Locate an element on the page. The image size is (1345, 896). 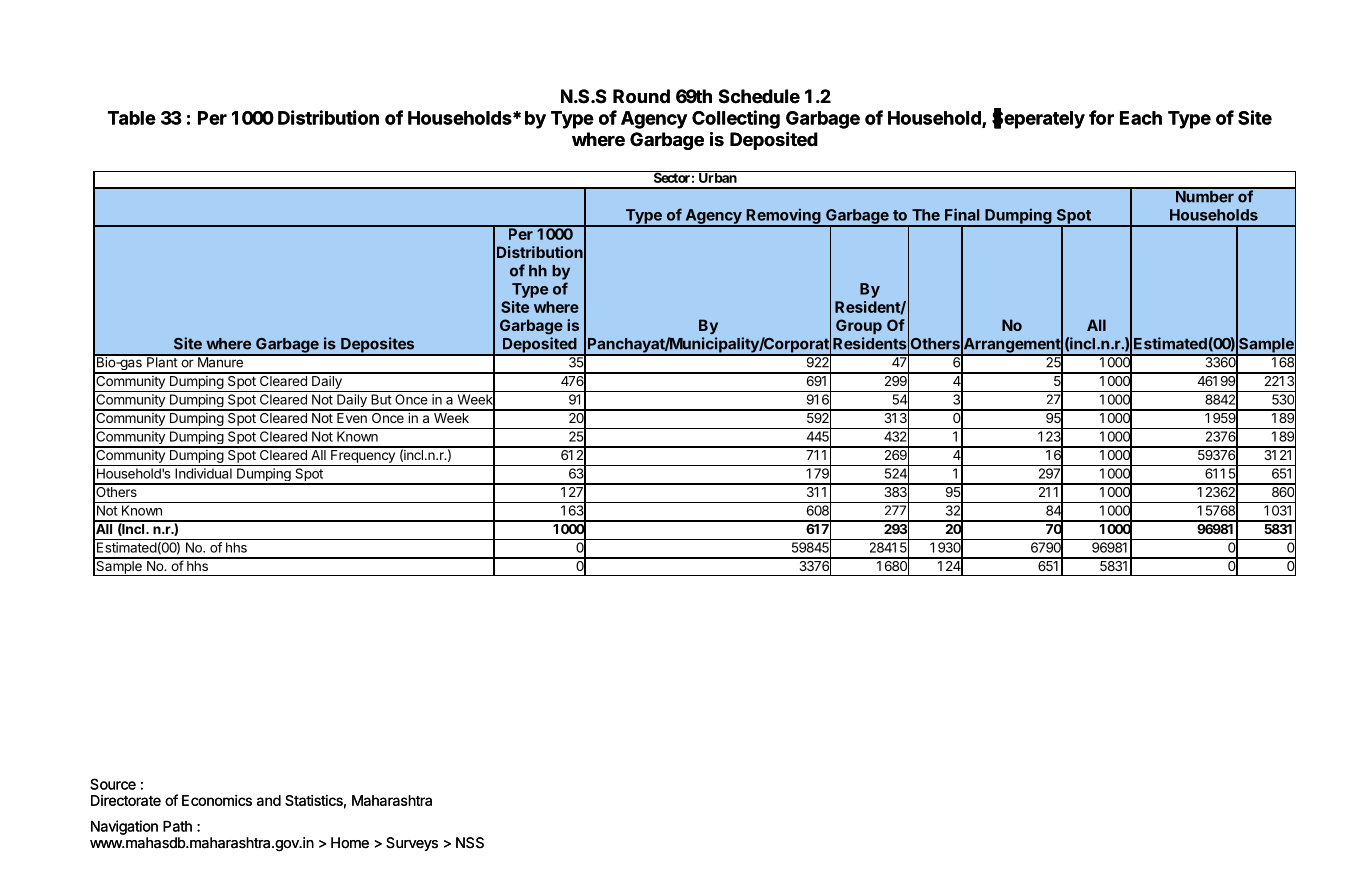
Final is located at coordinates (962, 214).
